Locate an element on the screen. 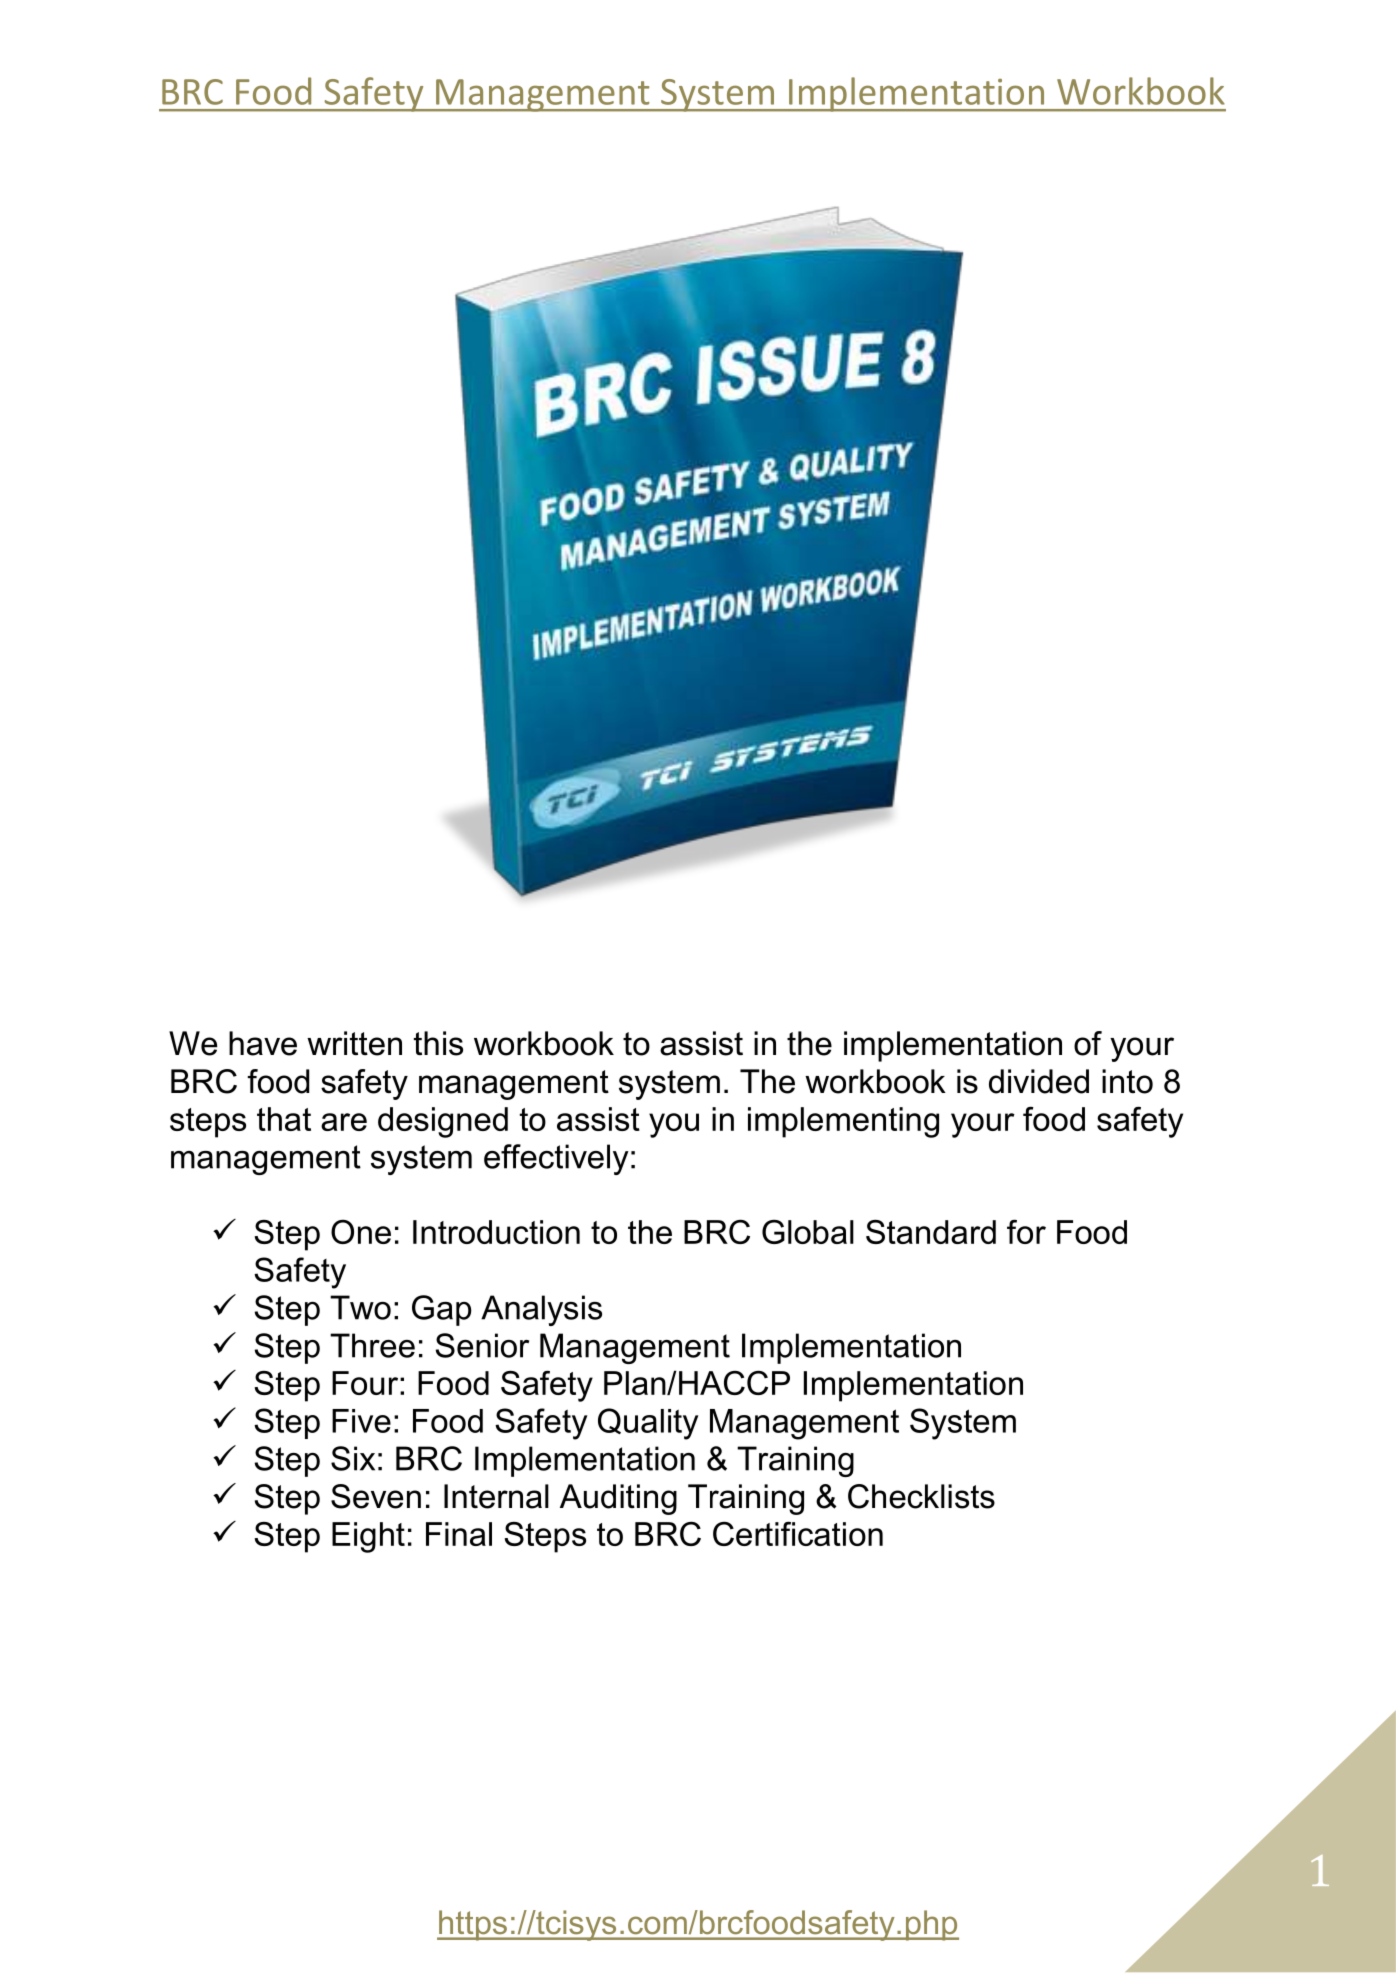  Five is located at coordinates (361, 1421).
